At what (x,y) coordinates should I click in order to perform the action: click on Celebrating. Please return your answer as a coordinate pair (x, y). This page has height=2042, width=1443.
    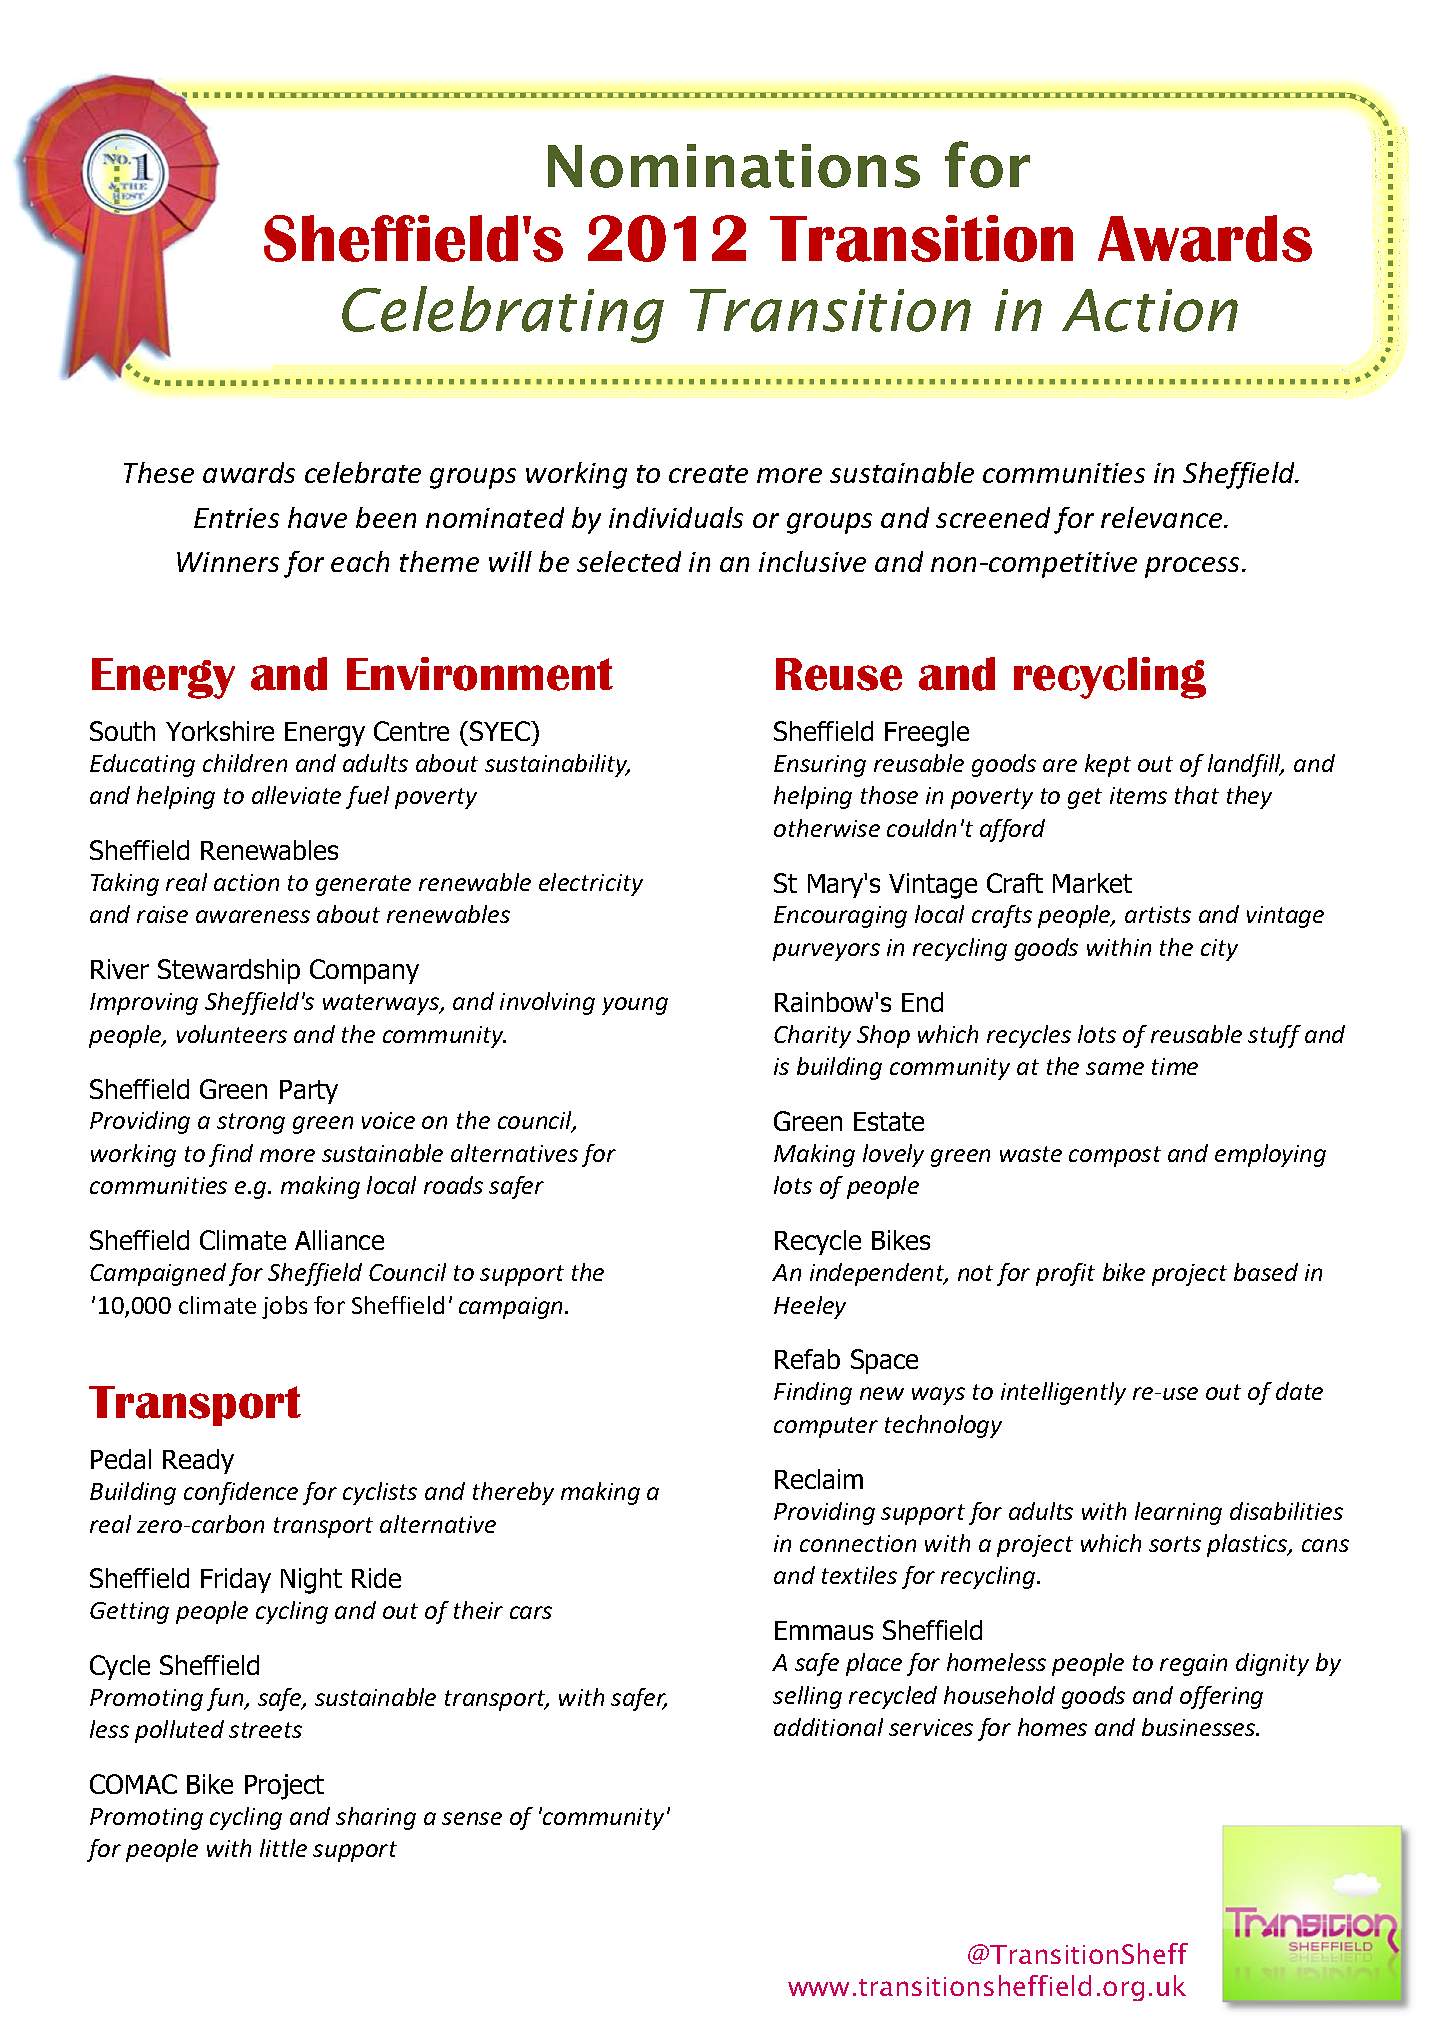
    Looking at the image, I should click on (503, 314).
